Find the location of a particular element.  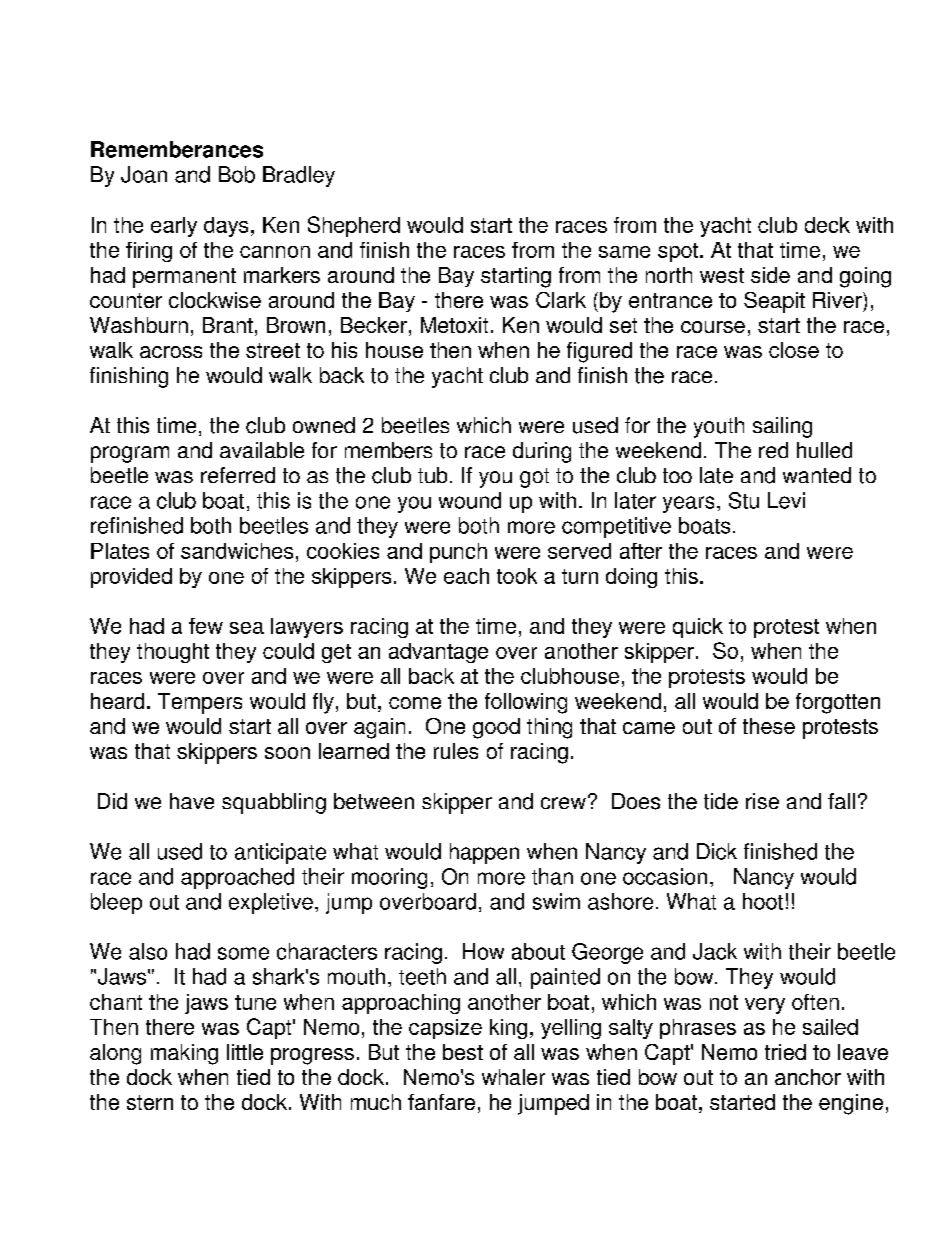

best is located at coordinates (463, 1052).
